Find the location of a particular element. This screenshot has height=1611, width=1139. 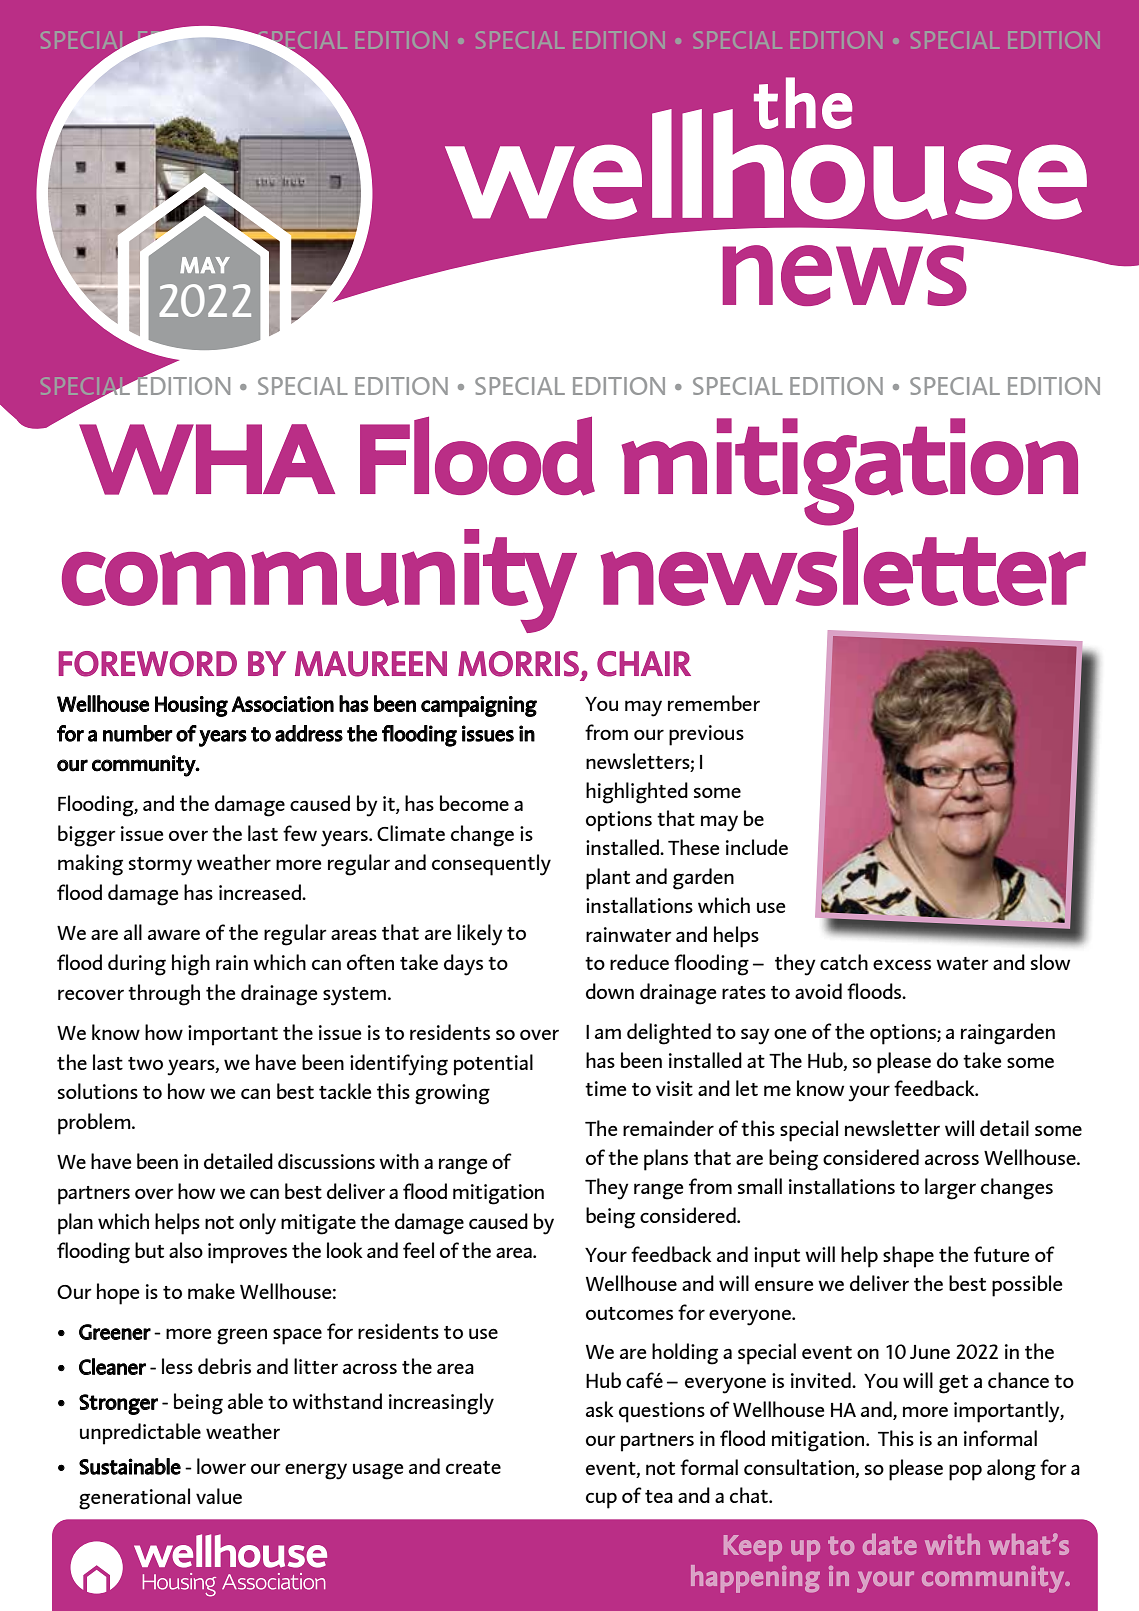

problem is located at coordinates (95, 1124).
